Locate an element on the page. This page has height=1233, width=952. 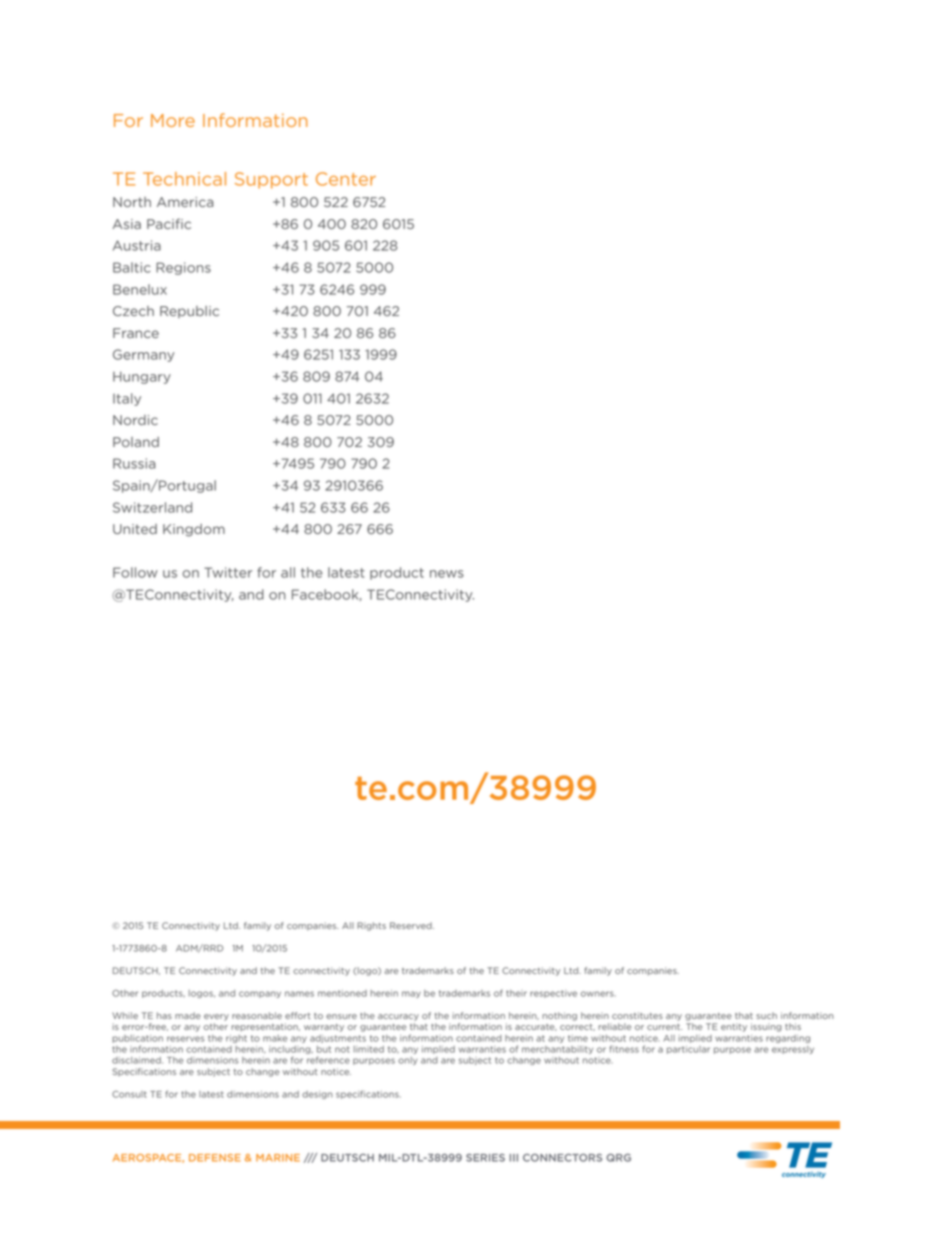
Twitter is located at coordinates (228, 572).
